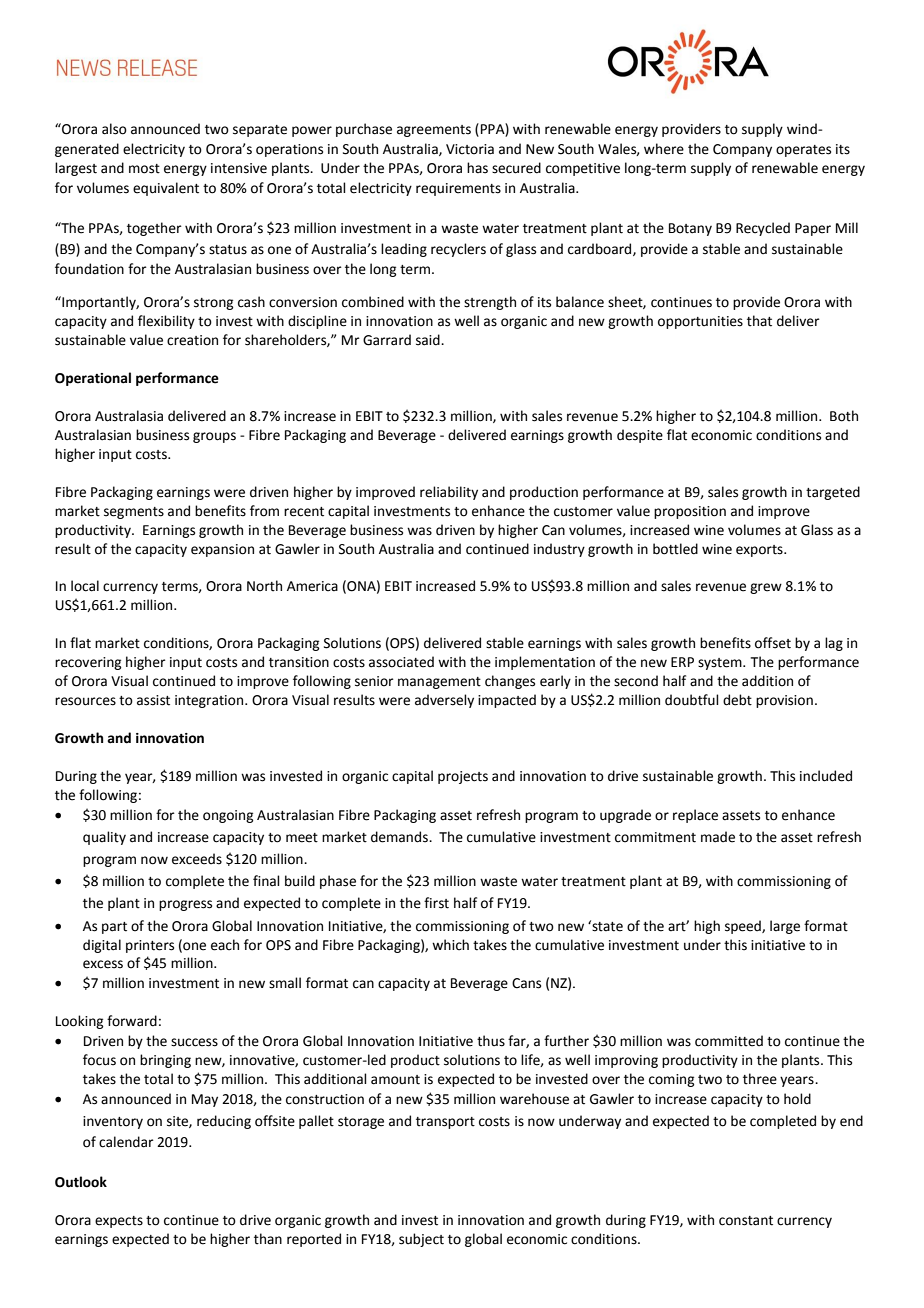  I want to click on operates, so click(803, 151).
